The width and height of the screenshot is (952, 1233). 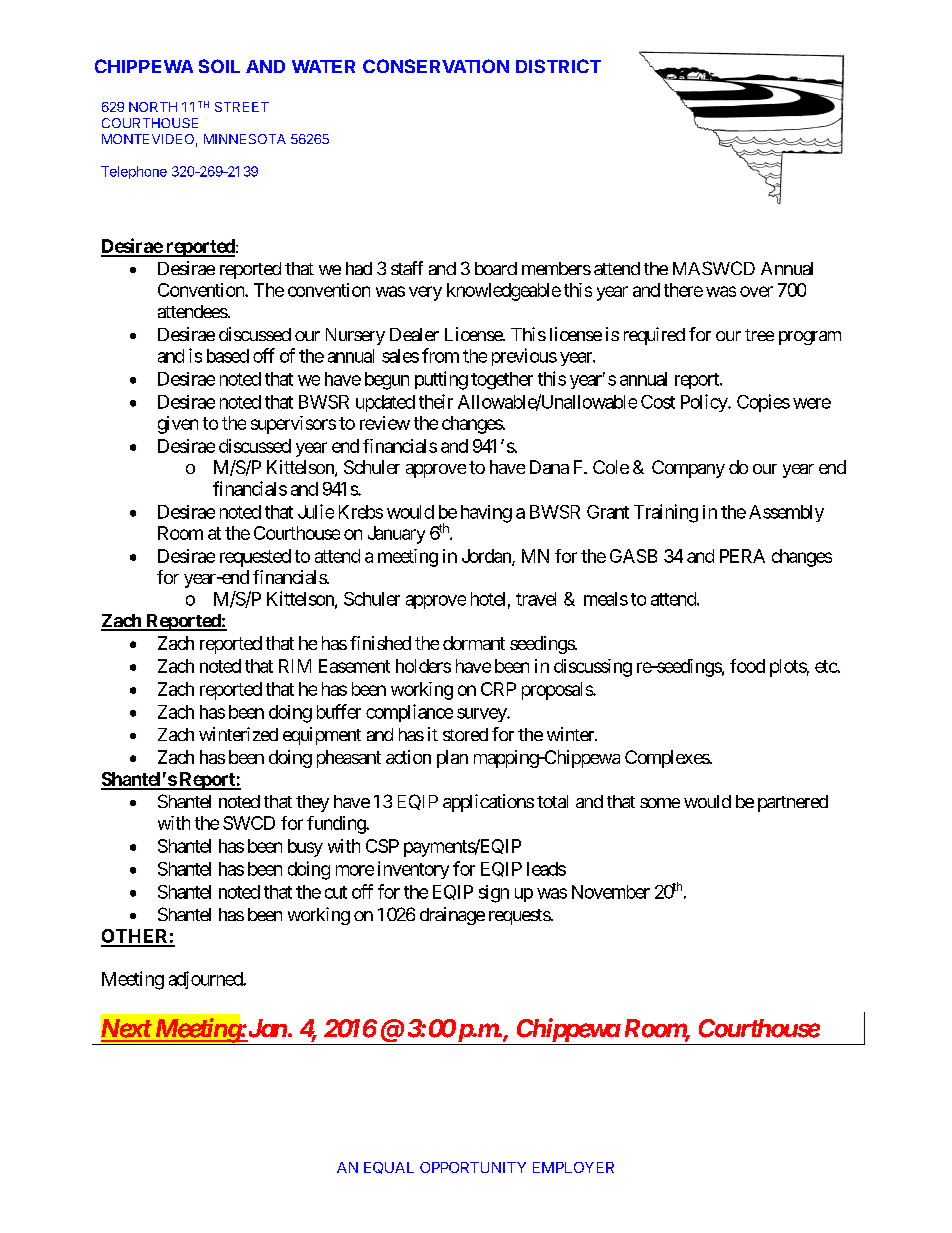 I want to click on partnered, so click(x=793, y=803).
